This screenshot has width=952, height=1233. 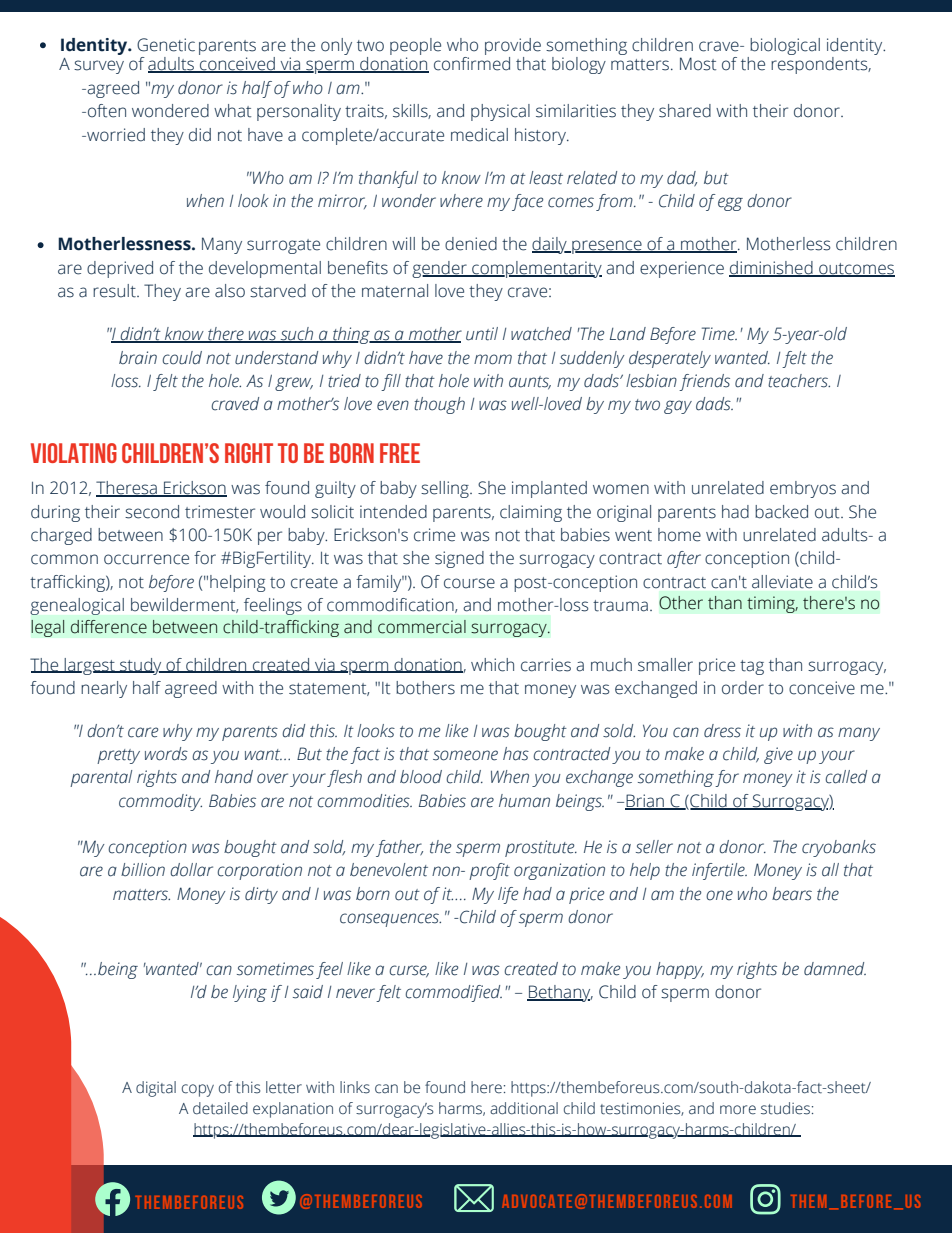 I want to click on until, so click(x=482, y=334).
